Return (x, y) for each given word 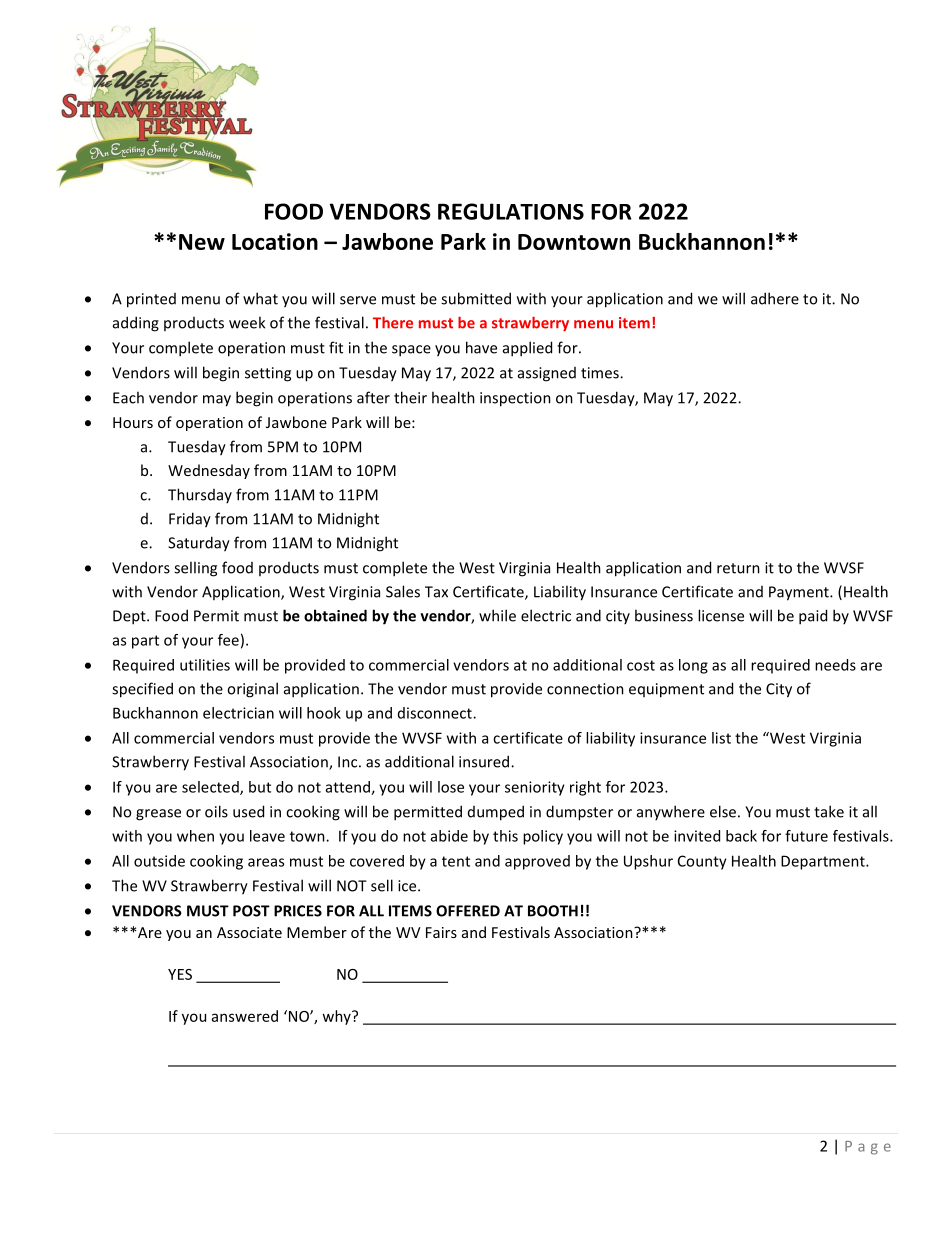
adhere (775, 298)
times (601, 373)
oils (216, 811)
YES (180, 974)
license (721, 615)
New (202, 242)
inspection (515, 399)
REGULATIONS (511, 211)
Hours (133, 422)
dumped (496, 813)
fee (228, 640)
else (723, 811)
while (497, 615)
